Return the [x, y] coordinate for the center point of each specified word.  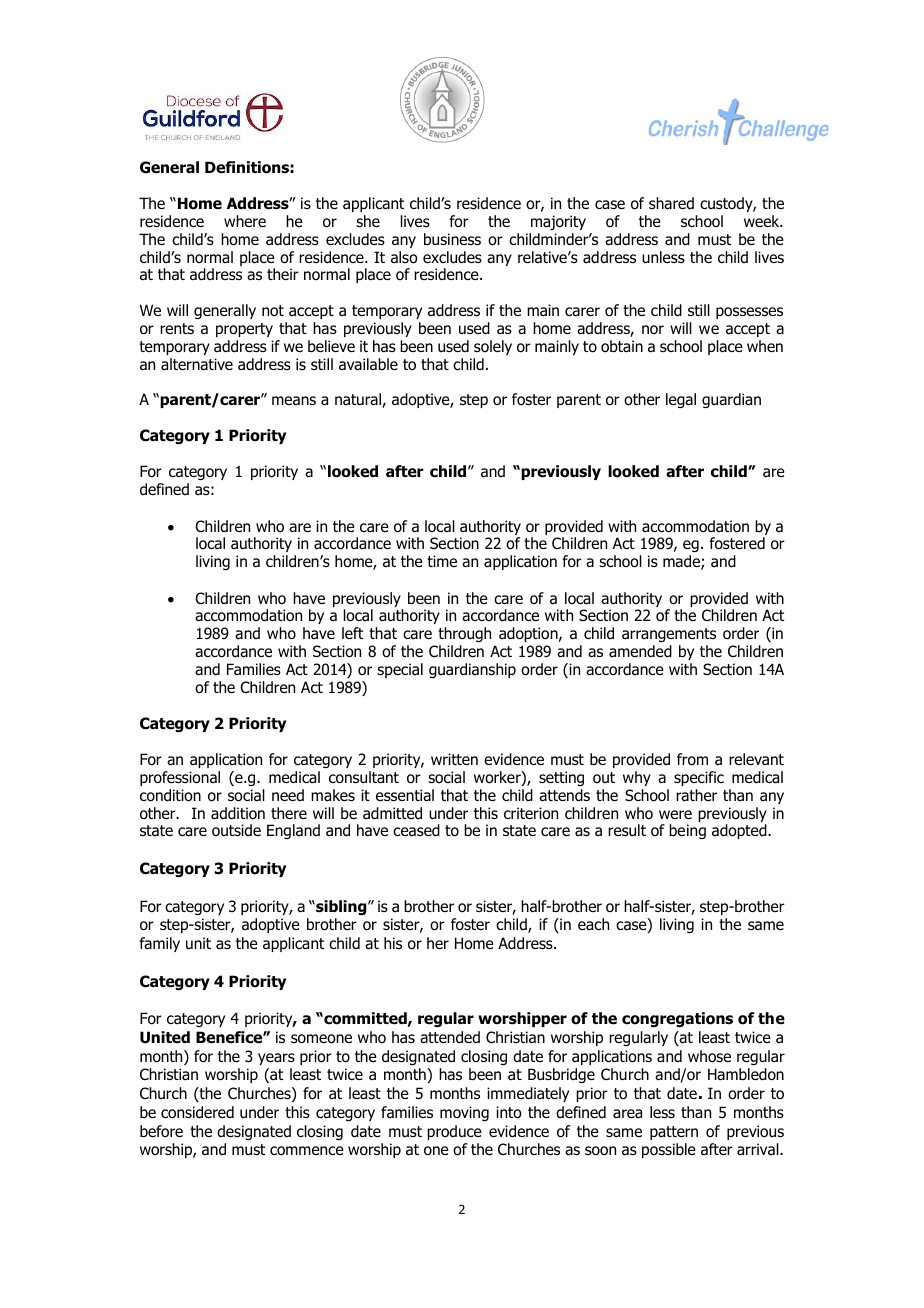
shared [671, 203]
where [245, 221]
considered [197, 1112]
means [294, 401]
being [687, 831]
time [442, 561]
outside [236, 830]
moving [464, 1113]
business [452, 239]
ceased [416, 830]
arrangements [669, 635]
